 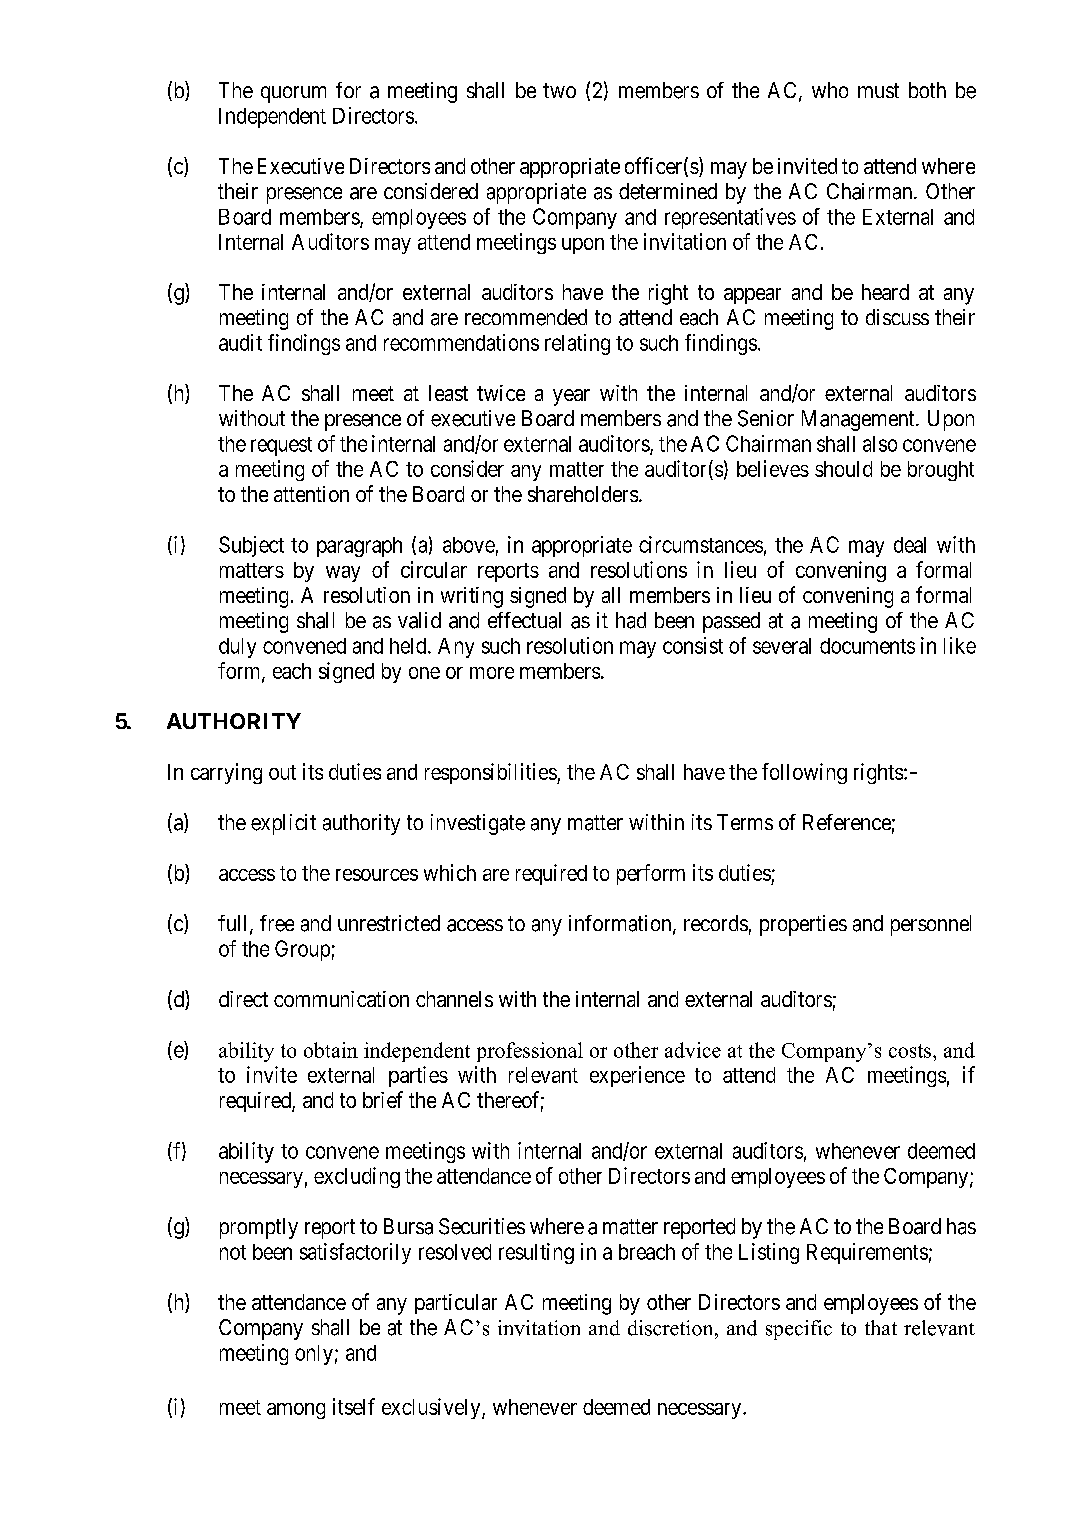 What do you see at coordinates (881, 1327) in the document?
I see `that` at bounding box center [881, 1327].
